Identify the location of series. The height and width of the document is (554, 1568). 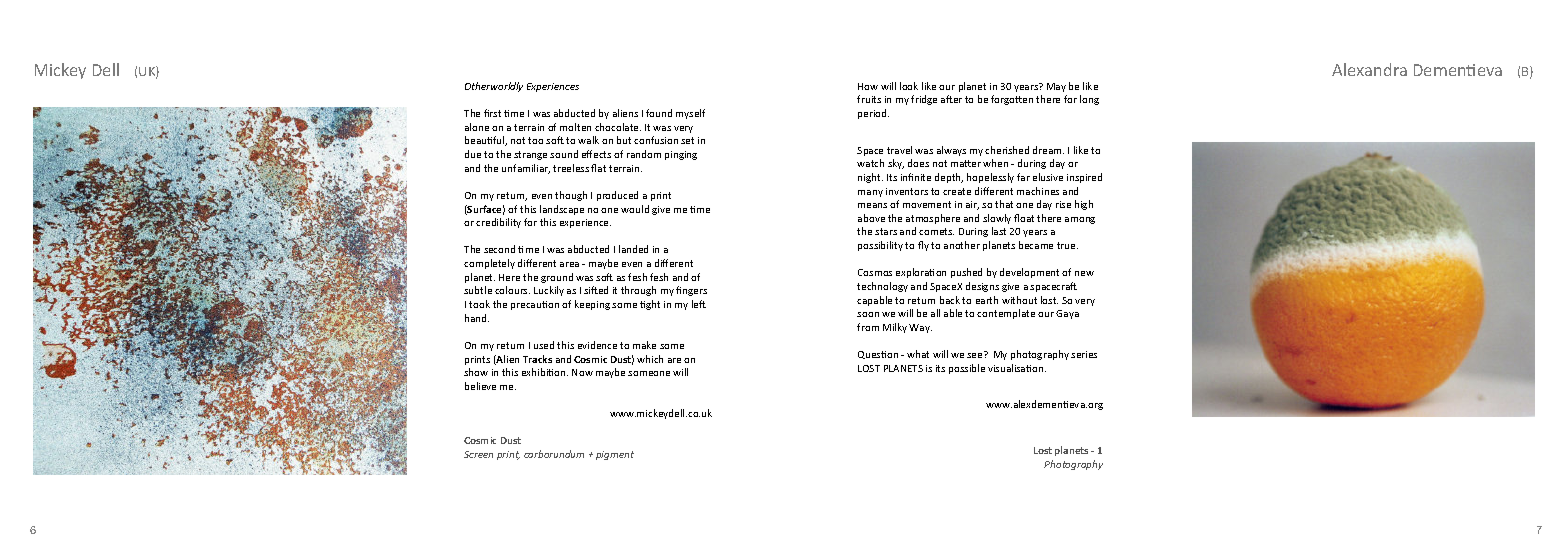
(1084, 354).
